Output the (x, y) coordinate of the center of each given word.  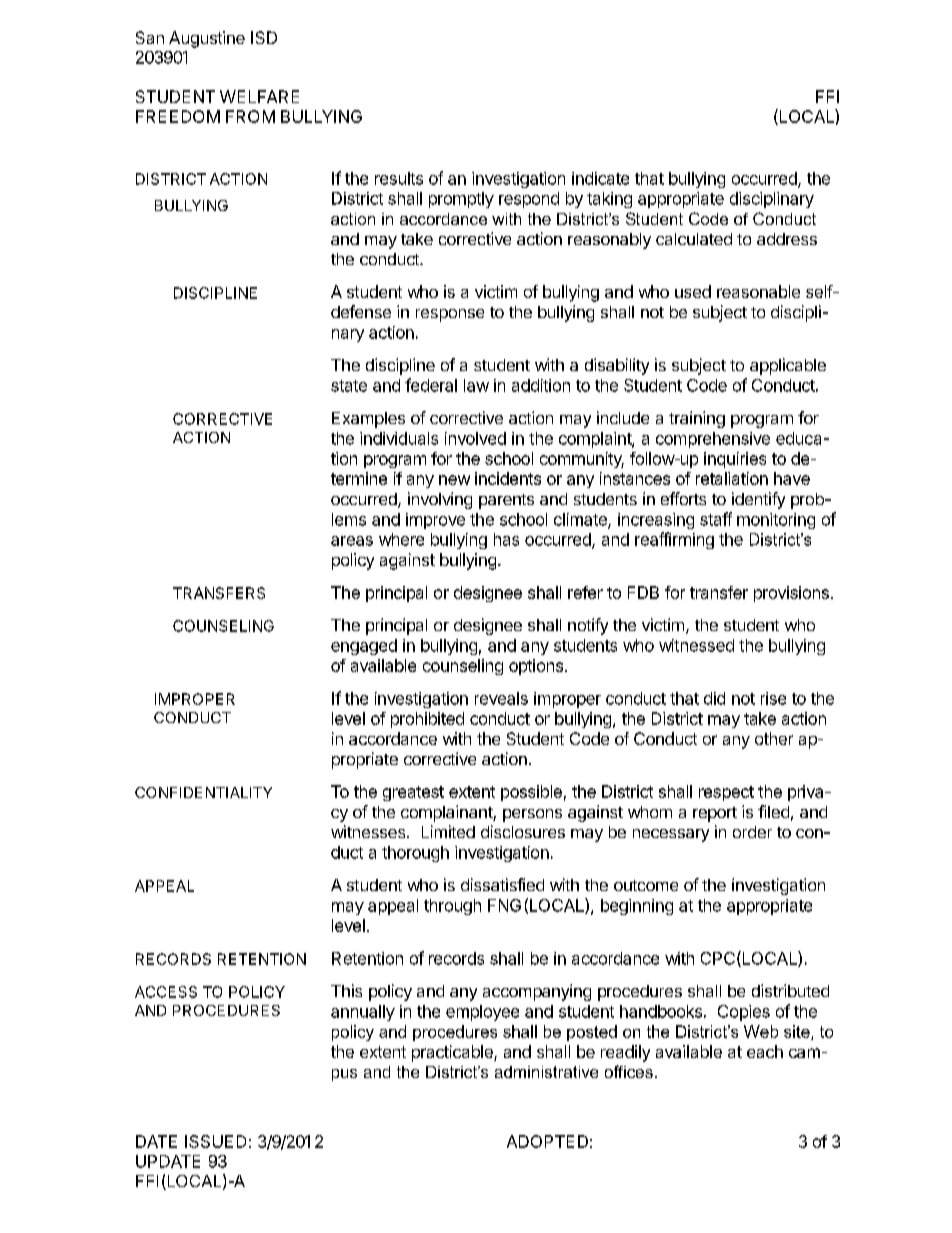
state (349, 386)
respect (726, 793)
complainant (447, 813)
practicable (453, 1053)
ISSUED (215, 1141)
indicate (600, 178)
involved (475, 438)
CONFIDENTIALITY (203, 792)
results (399, 178)
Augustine (207, 39)
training (697, 419)
